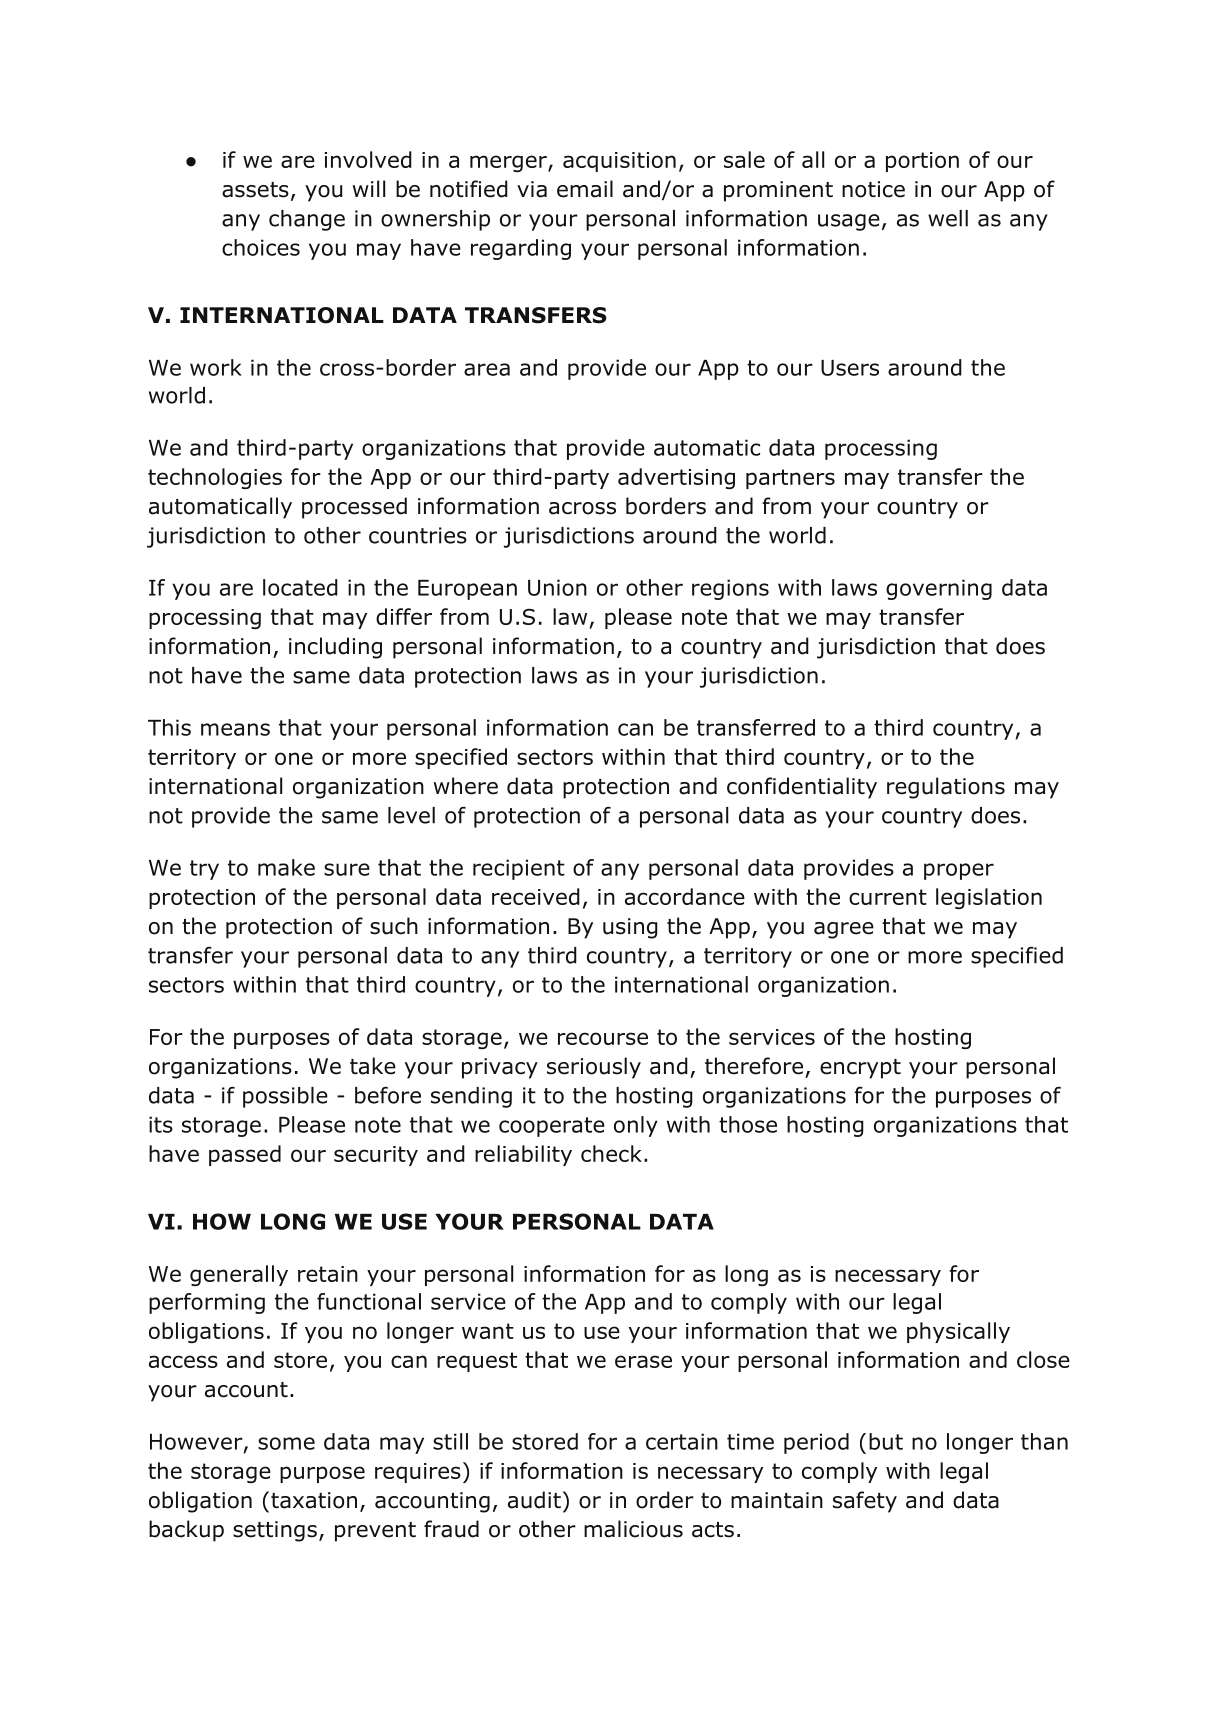 The image size is (1221, 1728). What do you see at coordinates (519, 869) in the screenshot?
I see `recipient` at bounding box center [519, 869].
